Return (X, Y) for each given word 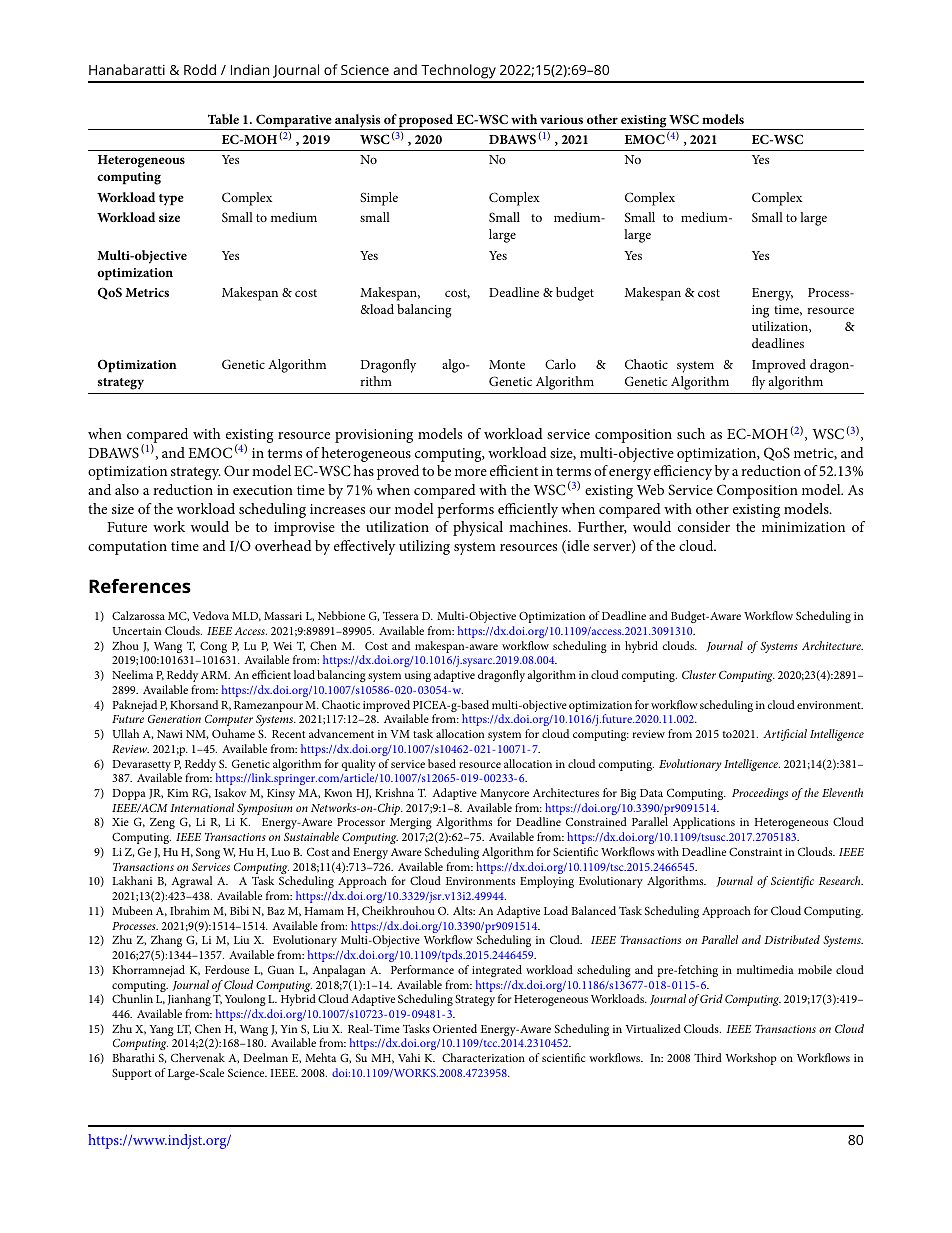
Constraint (755, 851)
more (471, 472)
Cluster (699, 674)
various (561, 119)
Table (223, 119)
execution (263, 490)
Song (208, 853)
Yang (161, 1030)
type (171, 200)
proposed (426, 122)
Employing (547, 882)
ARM (215, 675)
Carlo (560, 364)
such (691, 433)
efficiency (683, 472)
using (418, 676)
